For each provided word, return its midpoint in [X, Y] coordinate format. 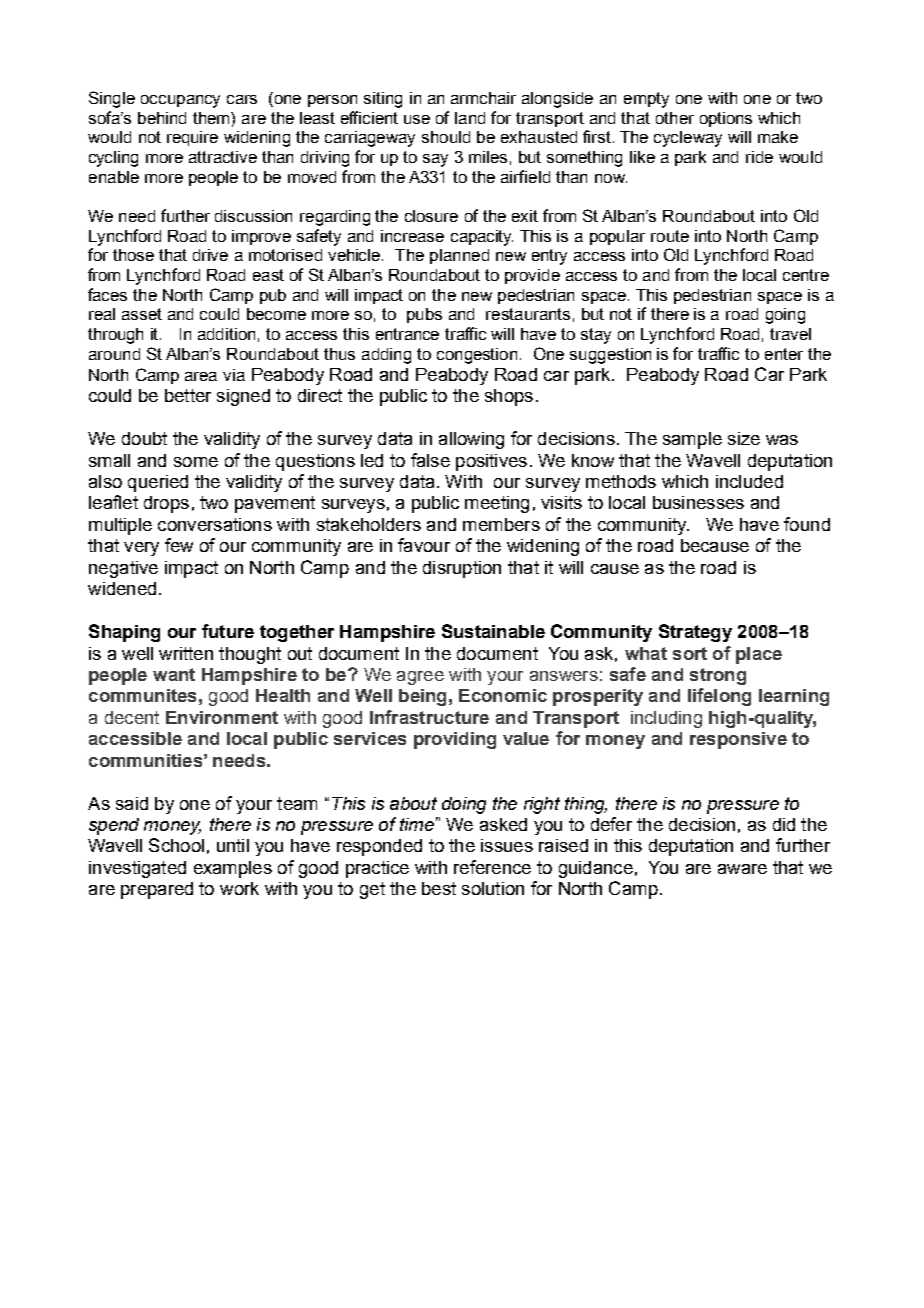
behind [162, 118]
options [726, 119]
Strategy [695, 633]
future [228, 631]
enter [784, 354]
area [201, 376]
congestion [477, 356]
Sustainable [493, 631]
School [176, 845]
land [470, 118]
